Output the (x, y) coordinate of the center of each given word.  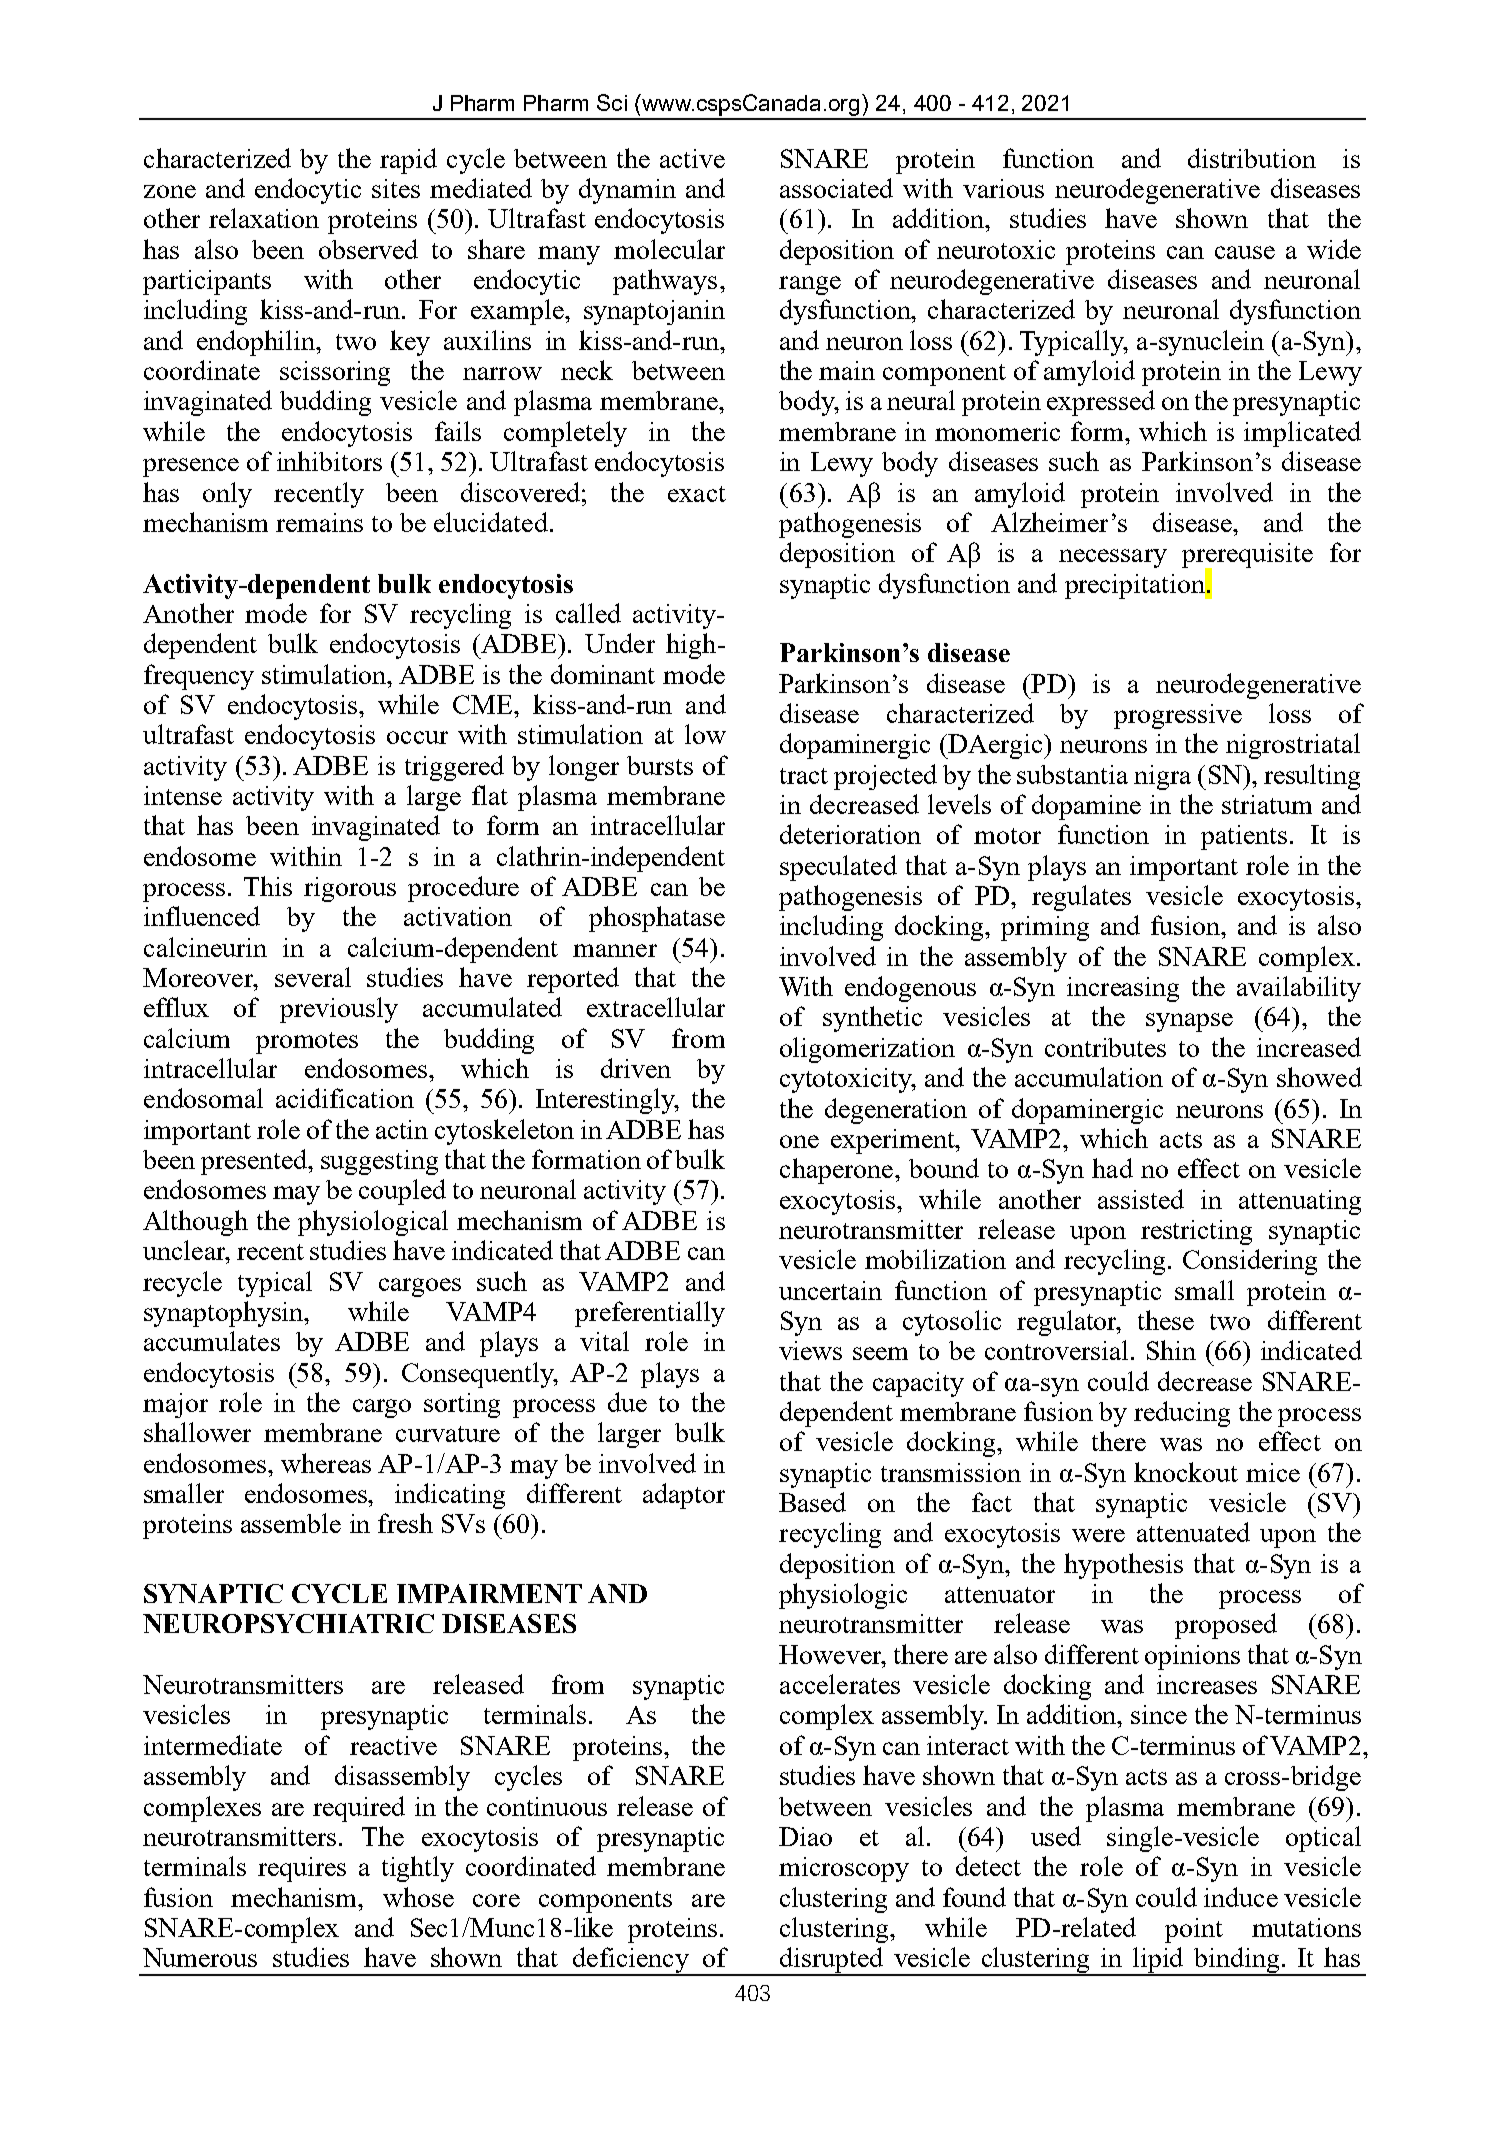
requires (302, 1869)
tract (804, 776)
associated (836, 188)
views (810, 1350)
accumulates (212, 1341)
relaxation (264, 218)
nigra (1162, 777)
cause (1245, 252)
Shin (1171, 1350)
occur (417, 737)
